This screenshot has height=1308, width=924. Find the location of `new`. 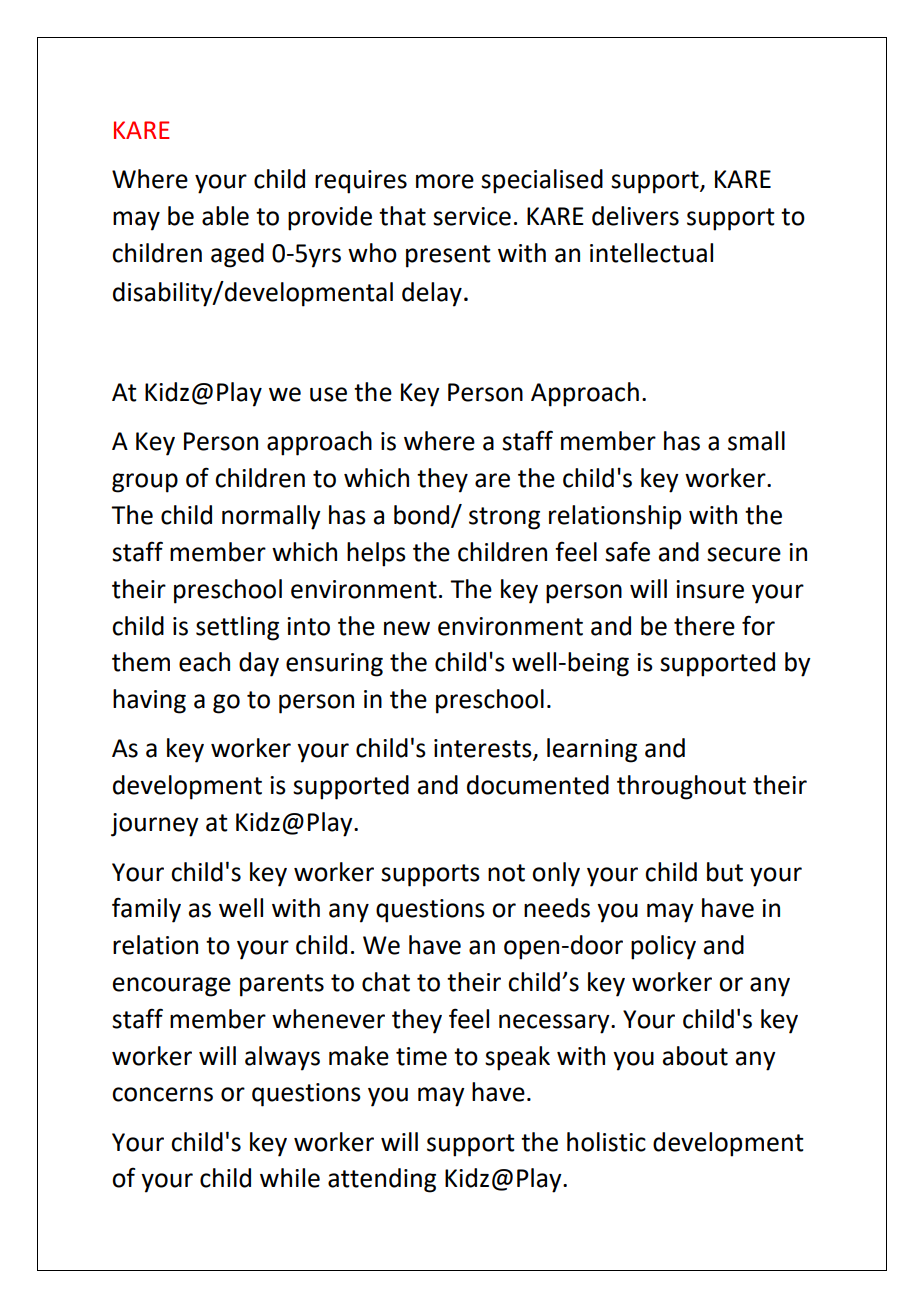

new is located at coordinates (407, 628).
